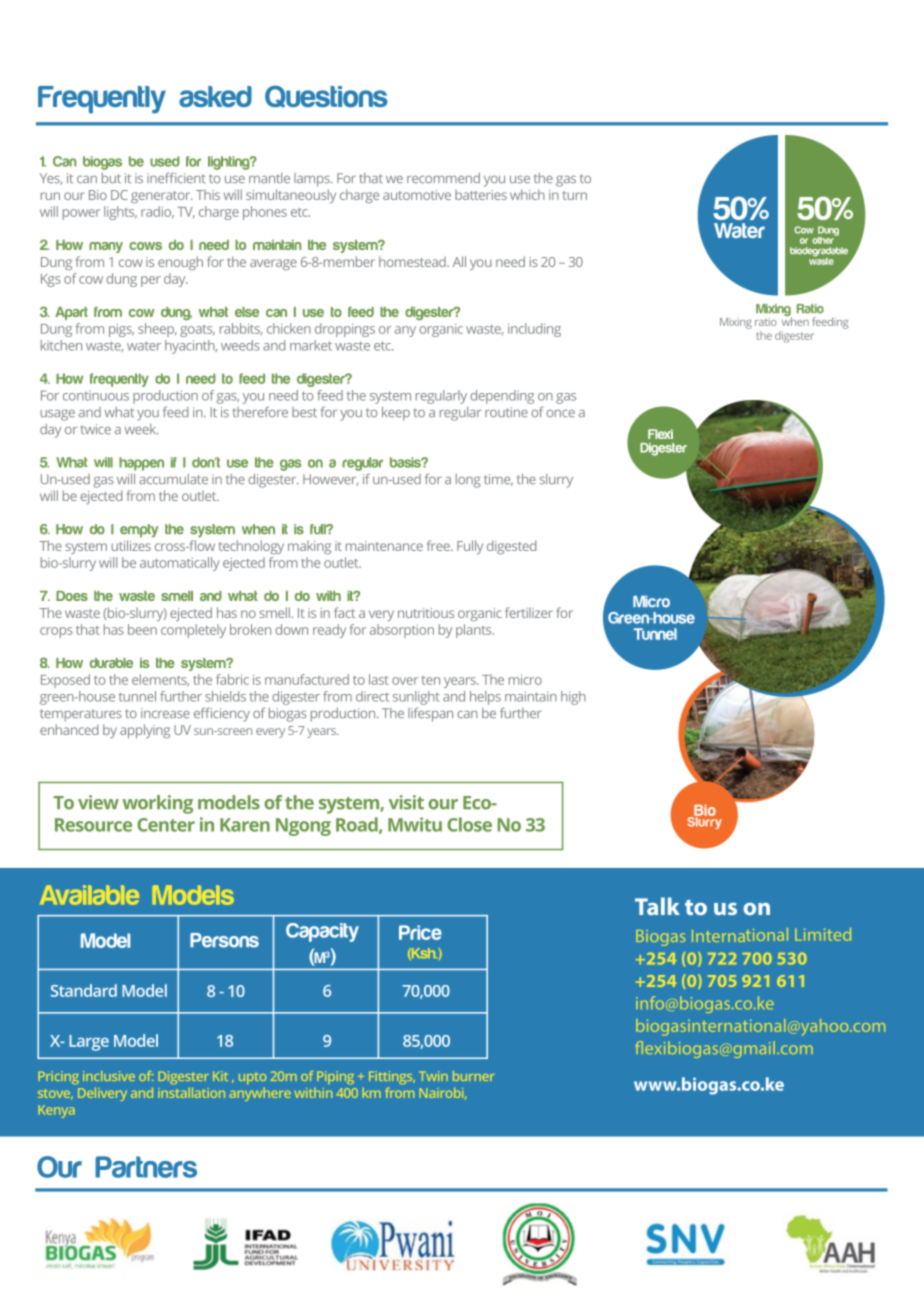  Describe the element at coordinates (146, 1167) in the screenshot. I see `Partners` at that location.
